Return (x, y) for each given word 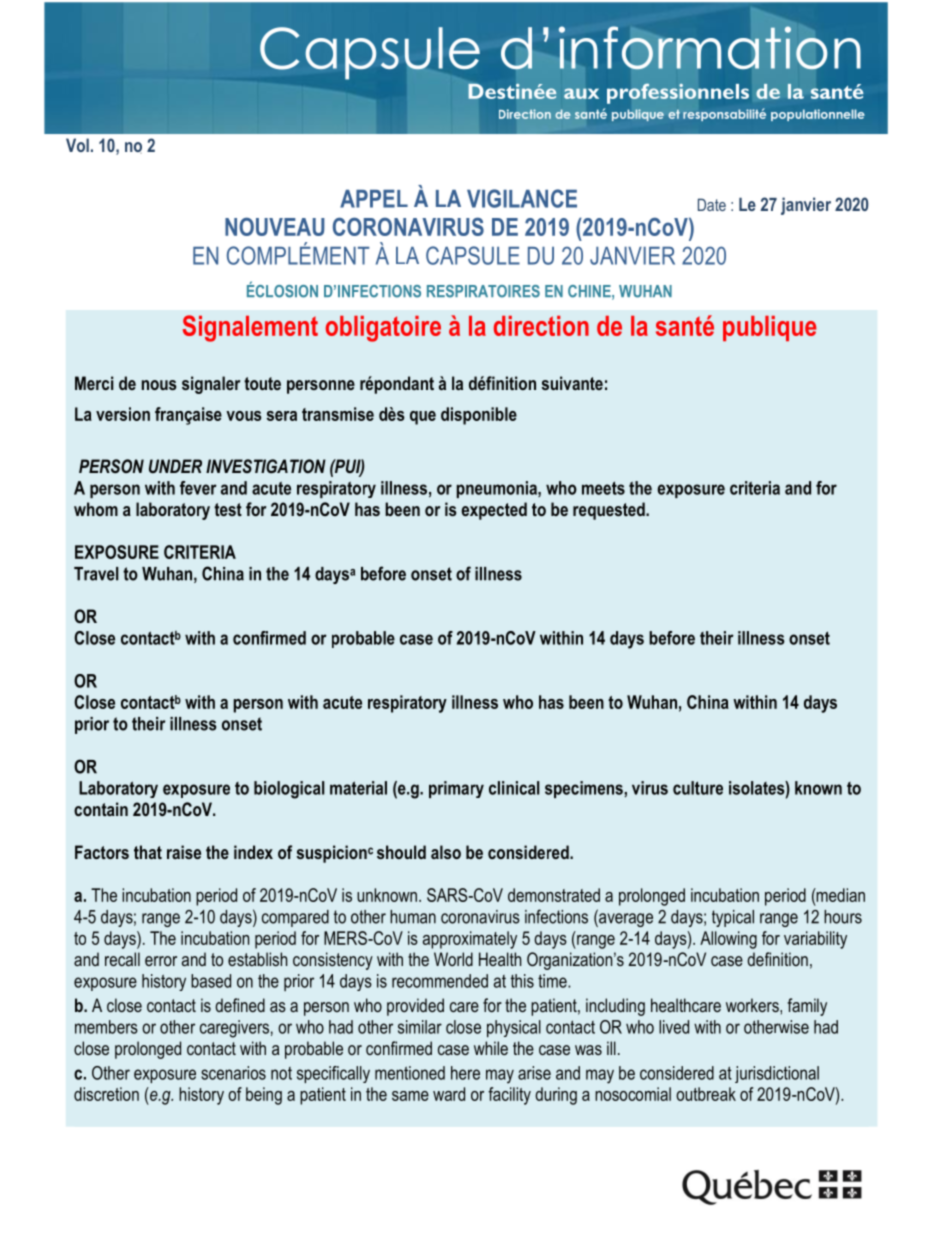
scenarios (233, 1073)
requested (610, 511)
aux (581, 93)
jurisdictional (777, 1074)
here (465, 1073)
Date (712, 204)
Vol (77, 145)
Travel (96, 574)
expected (494, 511)
